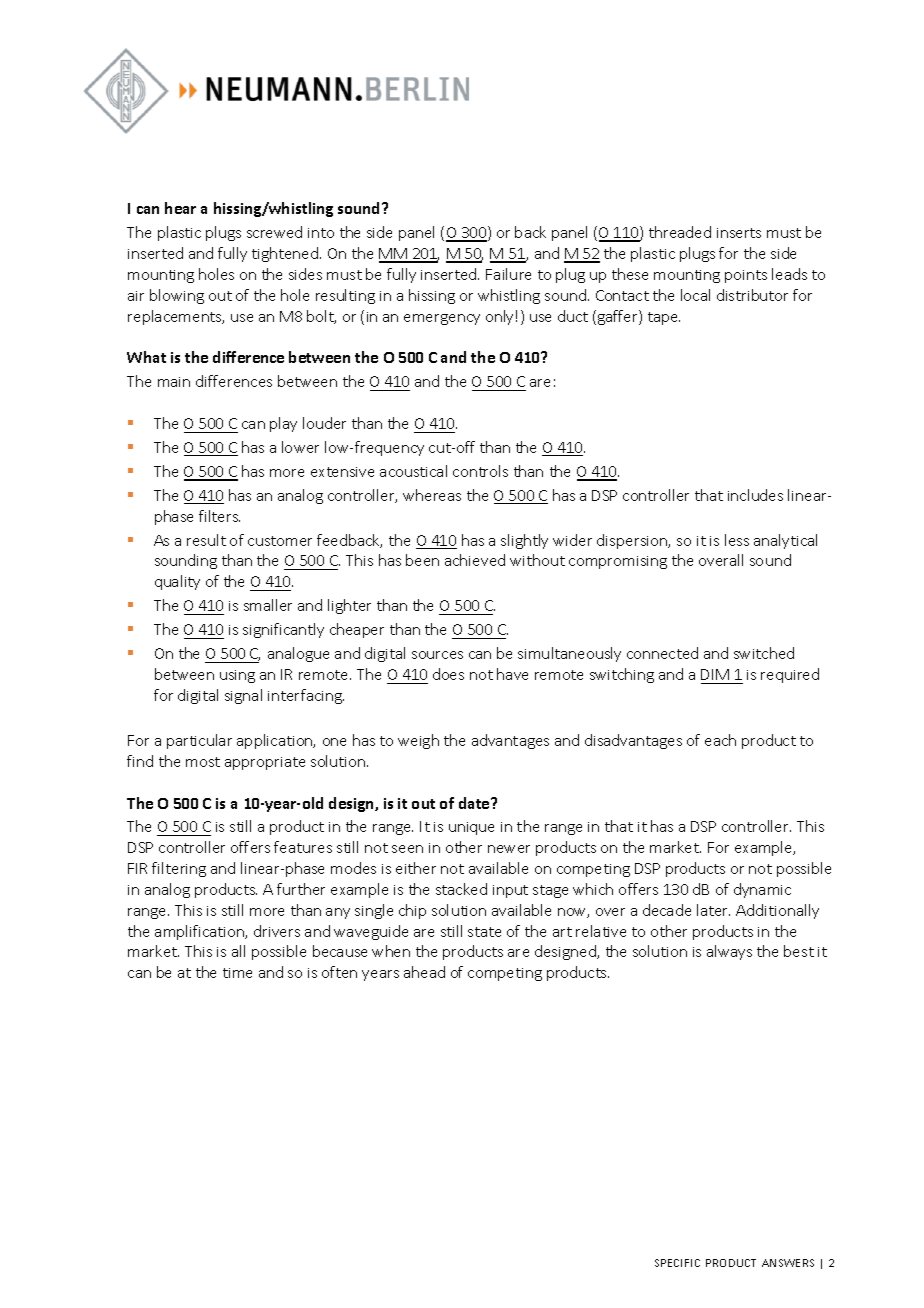  Describe the element at coordinates (237, 973) in the image. I see `time` at that location.
